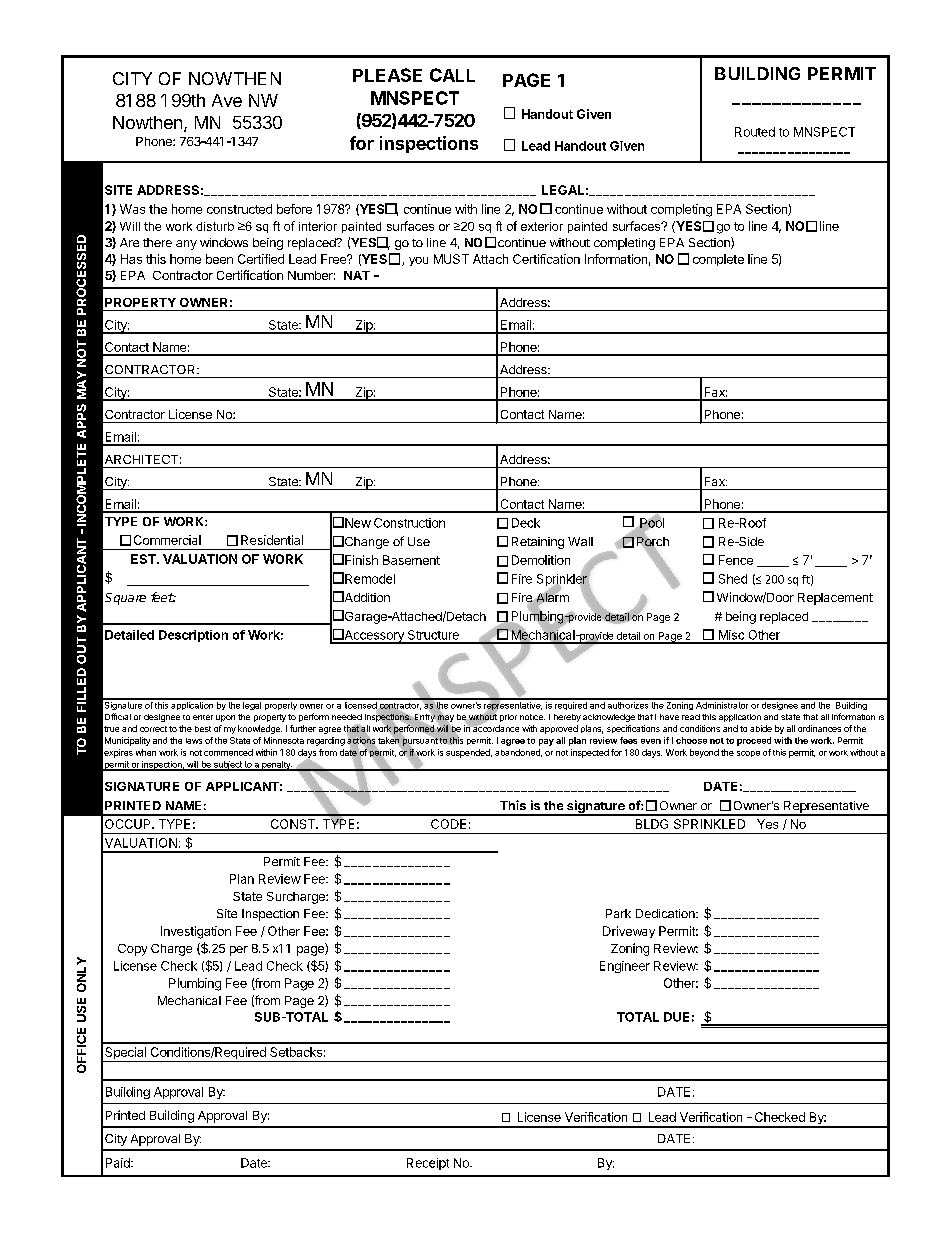  I want to click on Commercial, so click(167, 540).
